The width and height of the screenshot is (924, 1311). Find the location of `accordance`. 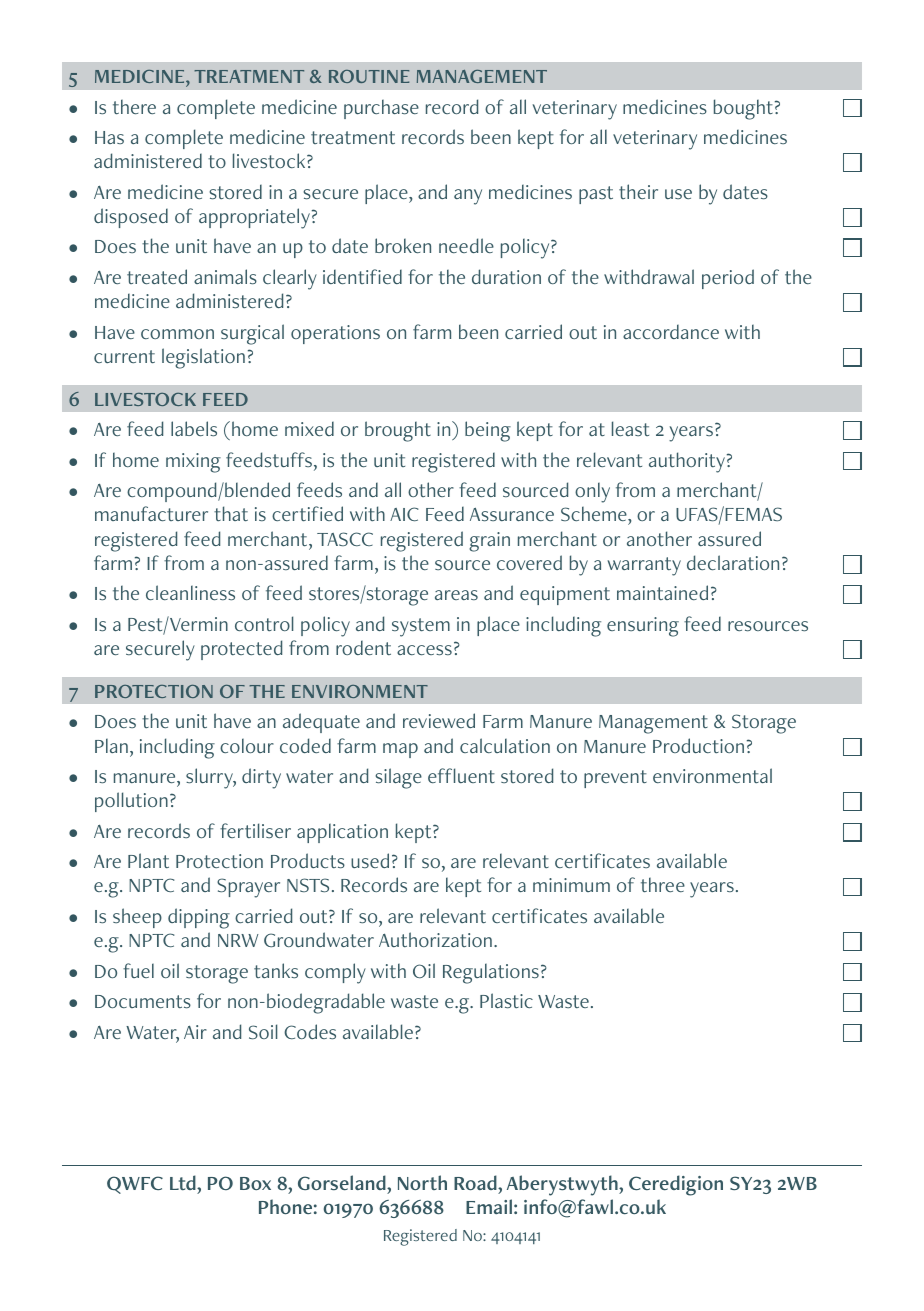

accordance is located at coordinates (671, 331).
